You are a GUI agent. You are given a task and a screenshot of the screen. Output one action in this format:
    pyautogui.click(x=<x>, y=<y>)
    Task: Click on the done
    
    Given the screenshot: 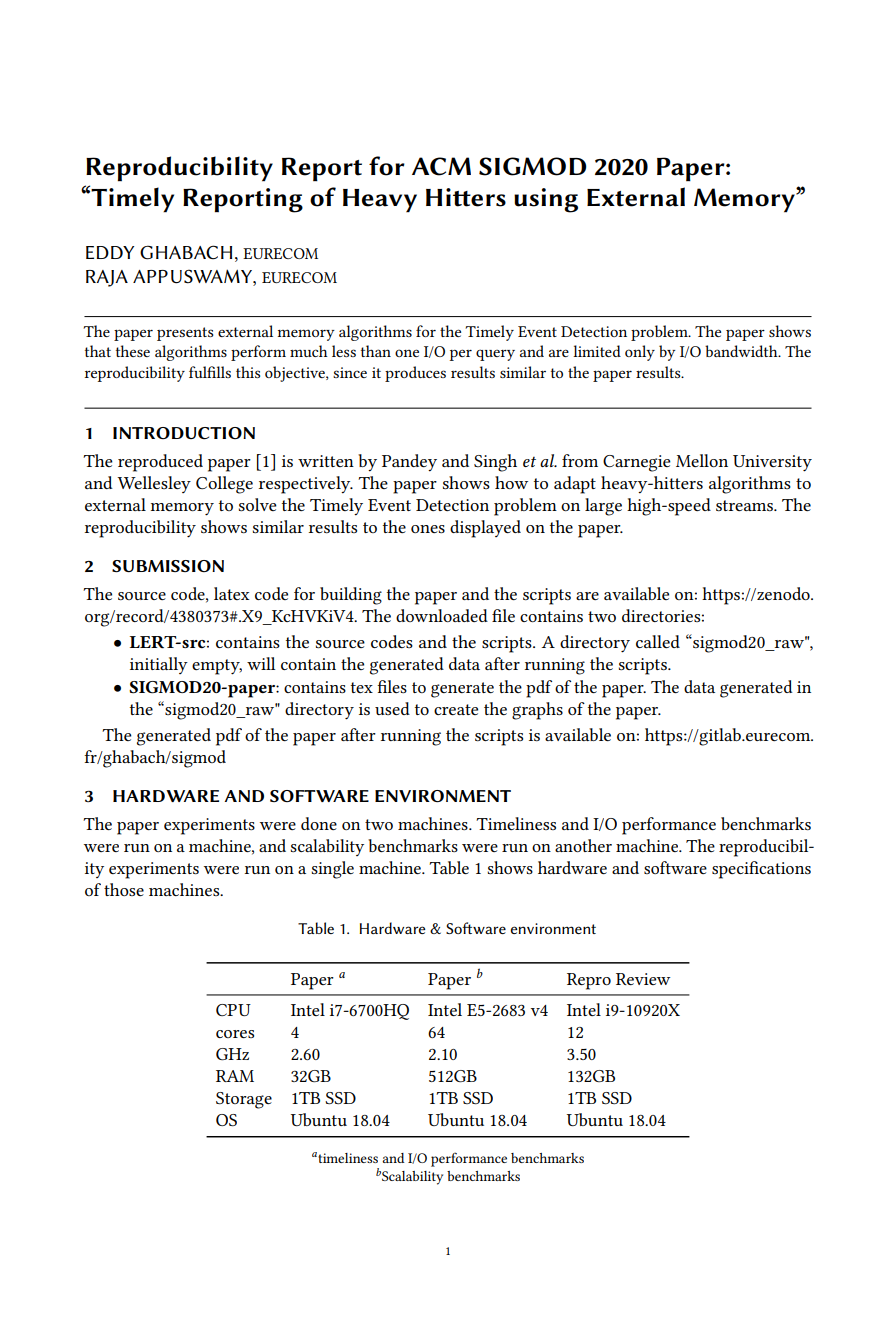 What is the action you would take?
    pyautogui.click(x=319, y=823)
